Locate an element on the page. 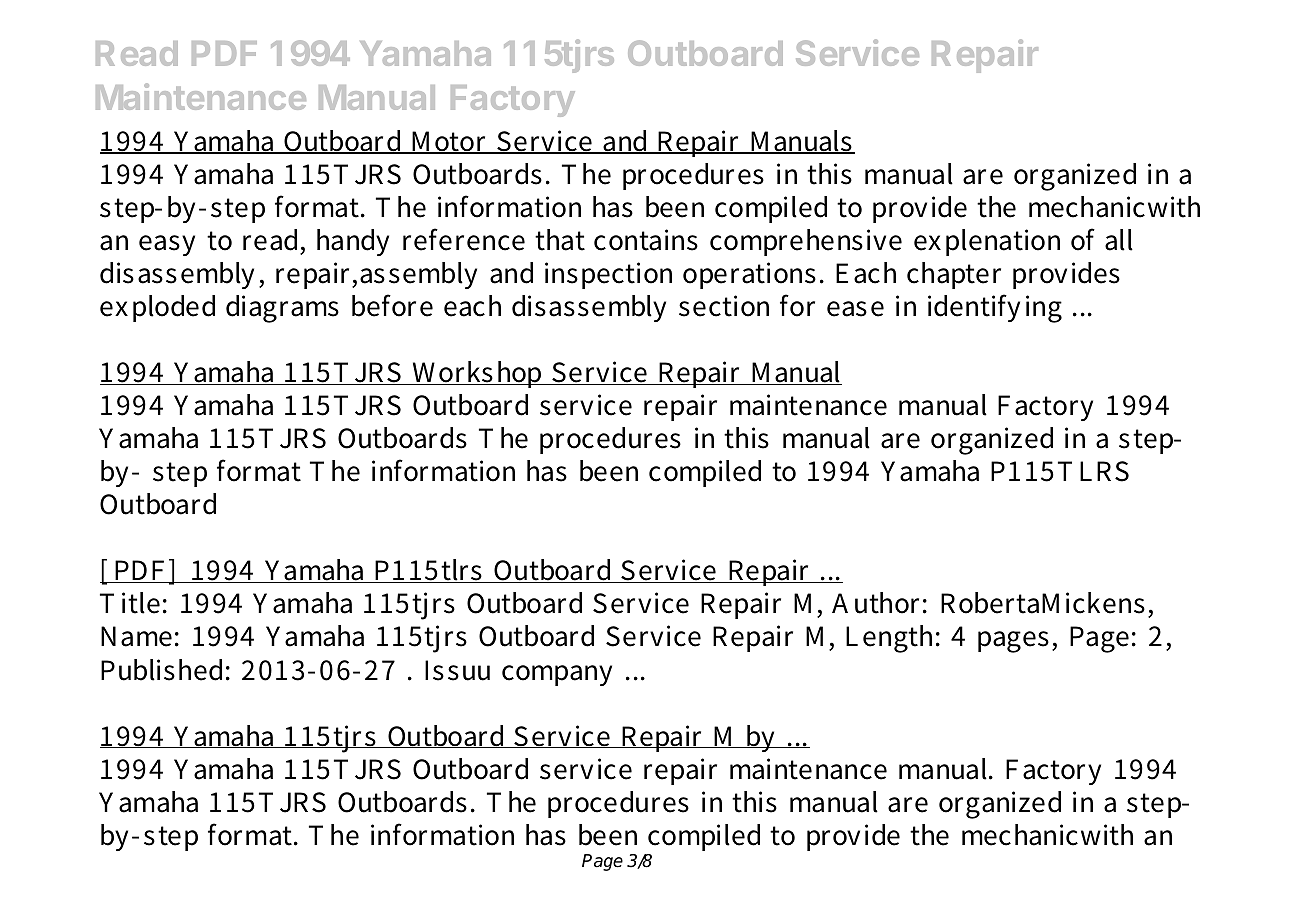  diagrams is located at coordinates (282, 309).
